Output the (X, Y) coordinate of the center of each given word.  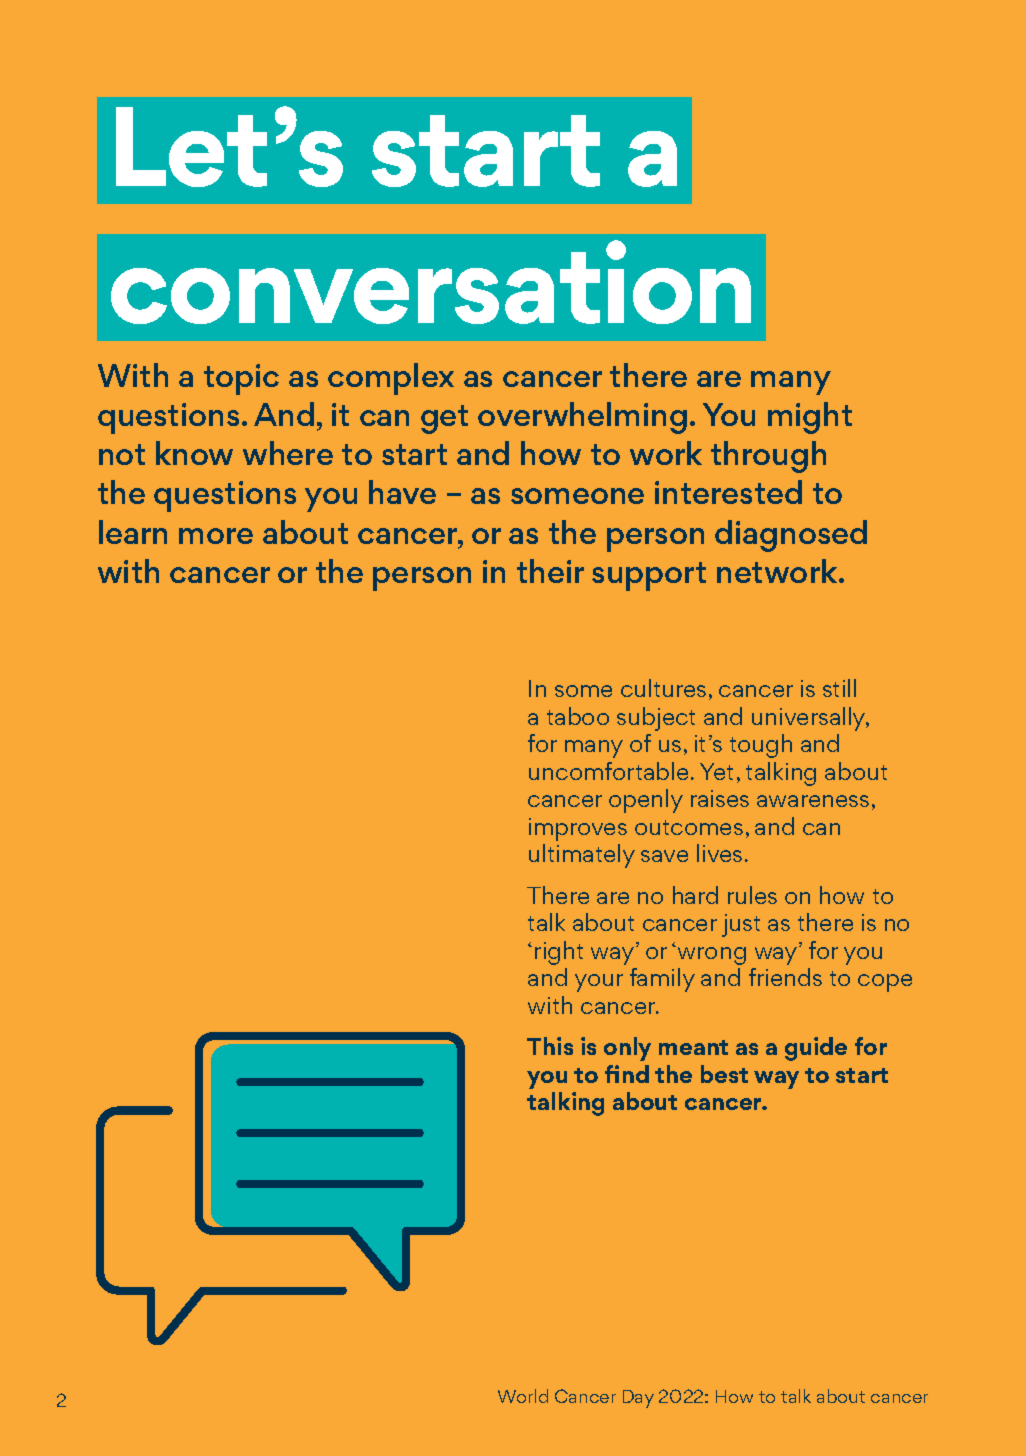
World (523, 1396)
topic (241, 379)
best (724, 1074)
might (810, 418)
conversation (431, 282)
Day (638, 1399)
